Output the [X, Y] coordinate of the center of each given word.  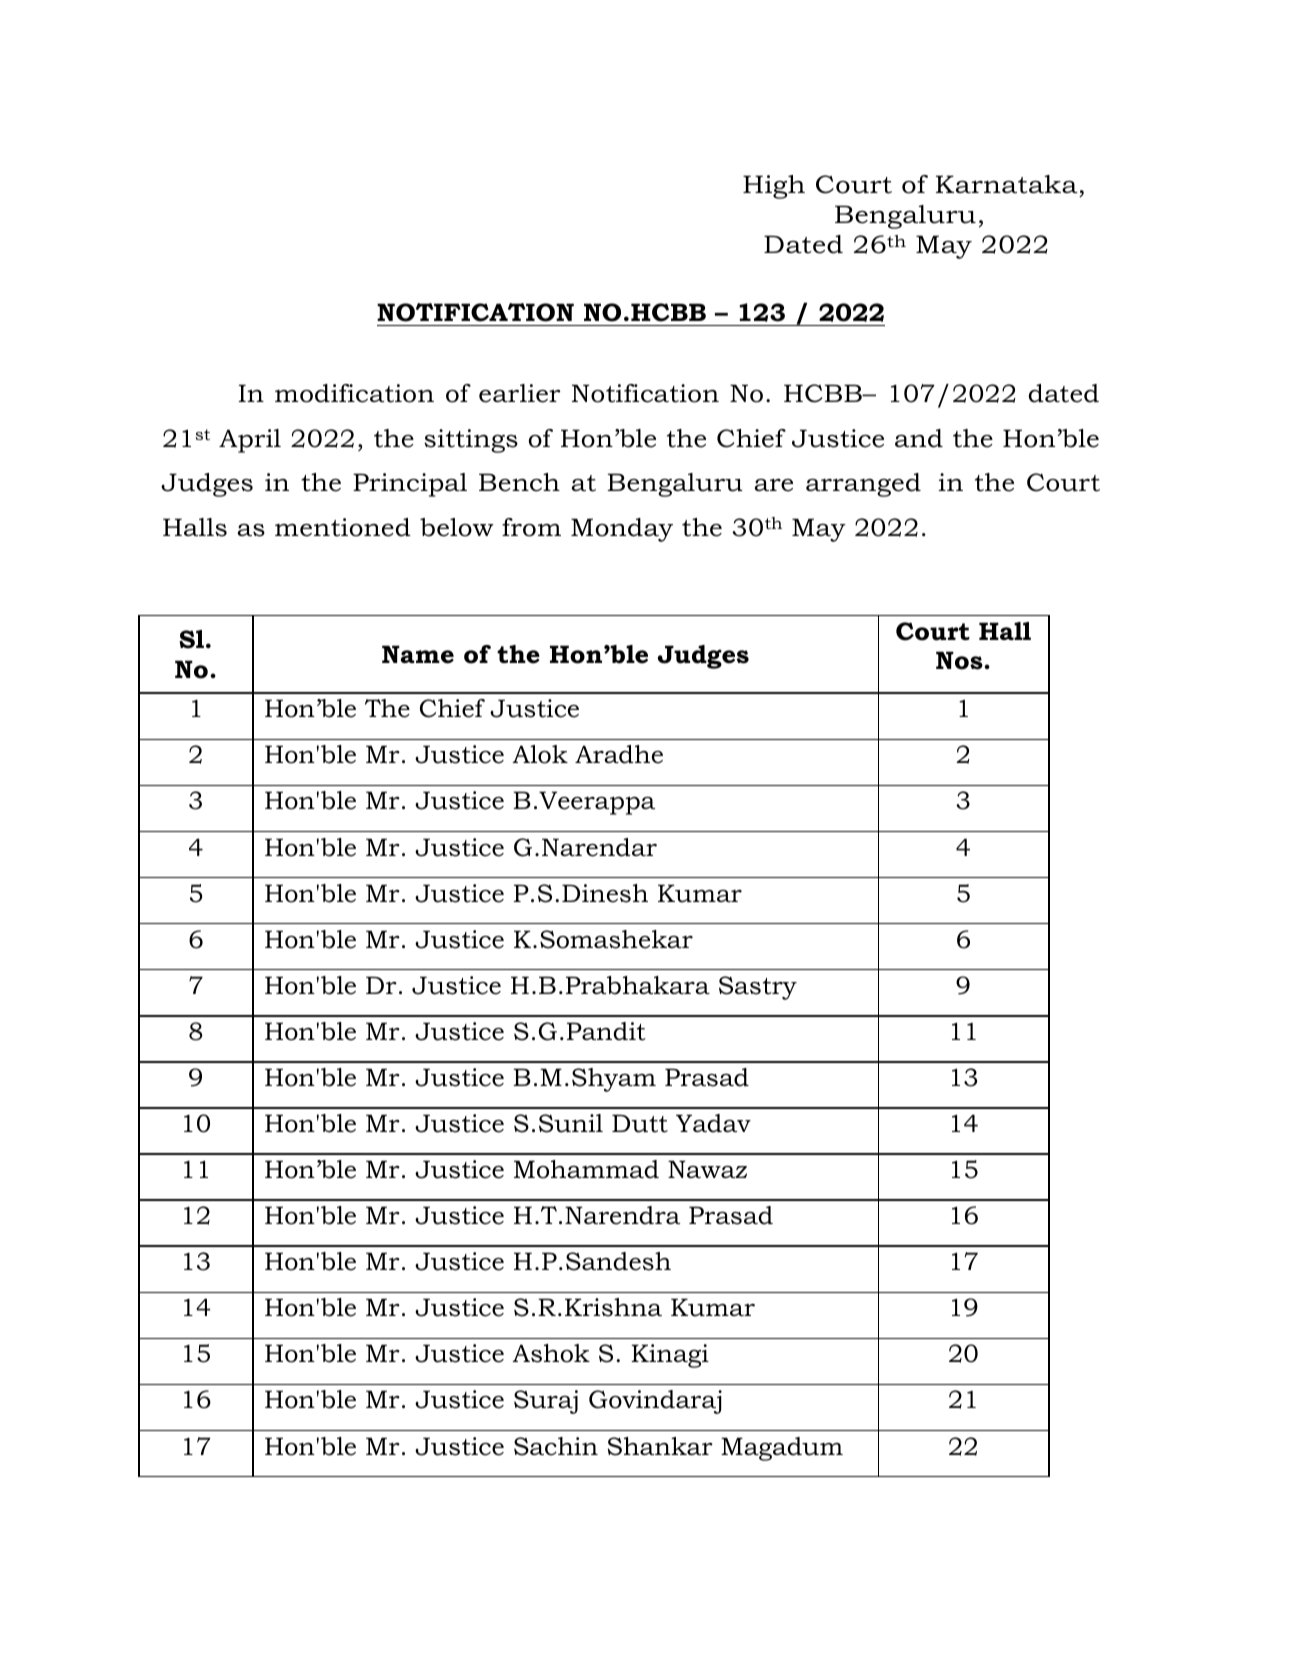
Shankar [660, 1446]
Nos [959, 660]
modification [354, 393]
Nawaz [707, 1169]
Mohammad [586, 1169]
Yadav [713, 1123]
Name [418, 654]
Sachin [556, 1446]
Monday [622, 530]
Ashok [551, 1353]
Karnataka [1007, 184]
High [774, 187]
